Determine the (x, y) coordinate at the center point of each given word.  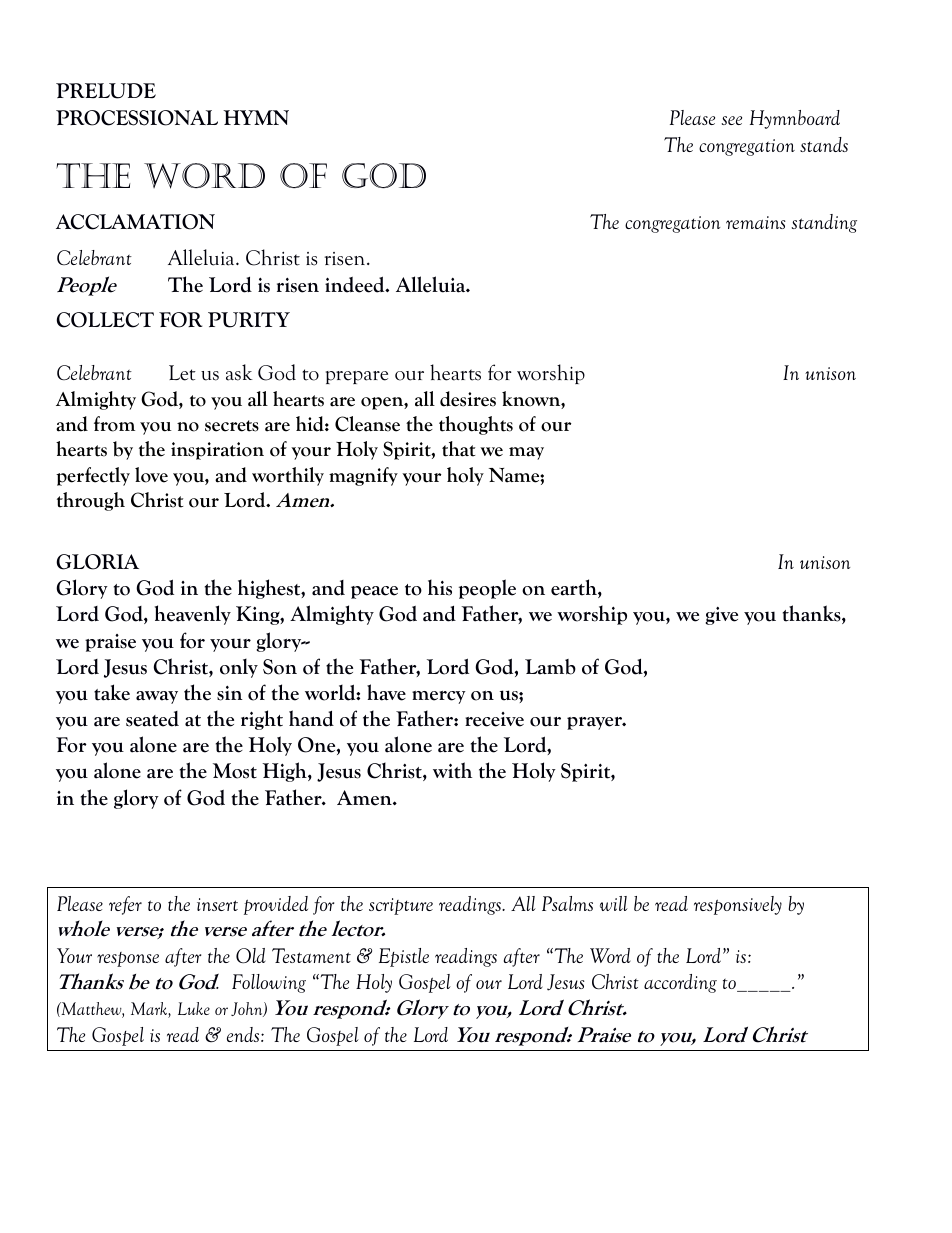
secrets (232, 426)
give (722, 616)
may (526, 453)
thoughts (476, 425)
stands (824, 144)
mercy (439, 697)
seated (152, 719)
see (732, 120)
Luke (194, 1008)
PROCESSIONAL (137, 118)
